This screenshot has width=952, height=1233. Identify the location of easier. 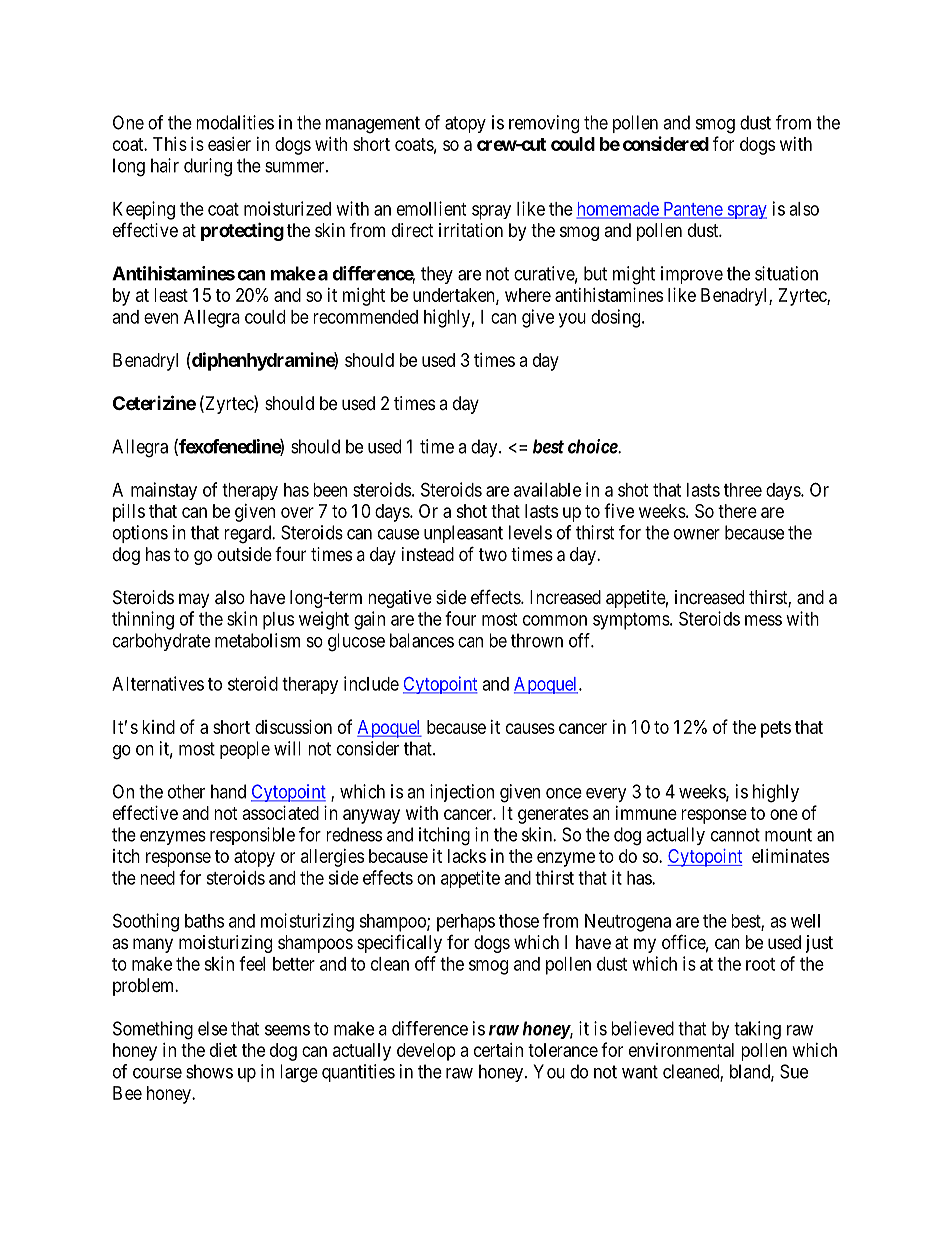
(229, 144).
